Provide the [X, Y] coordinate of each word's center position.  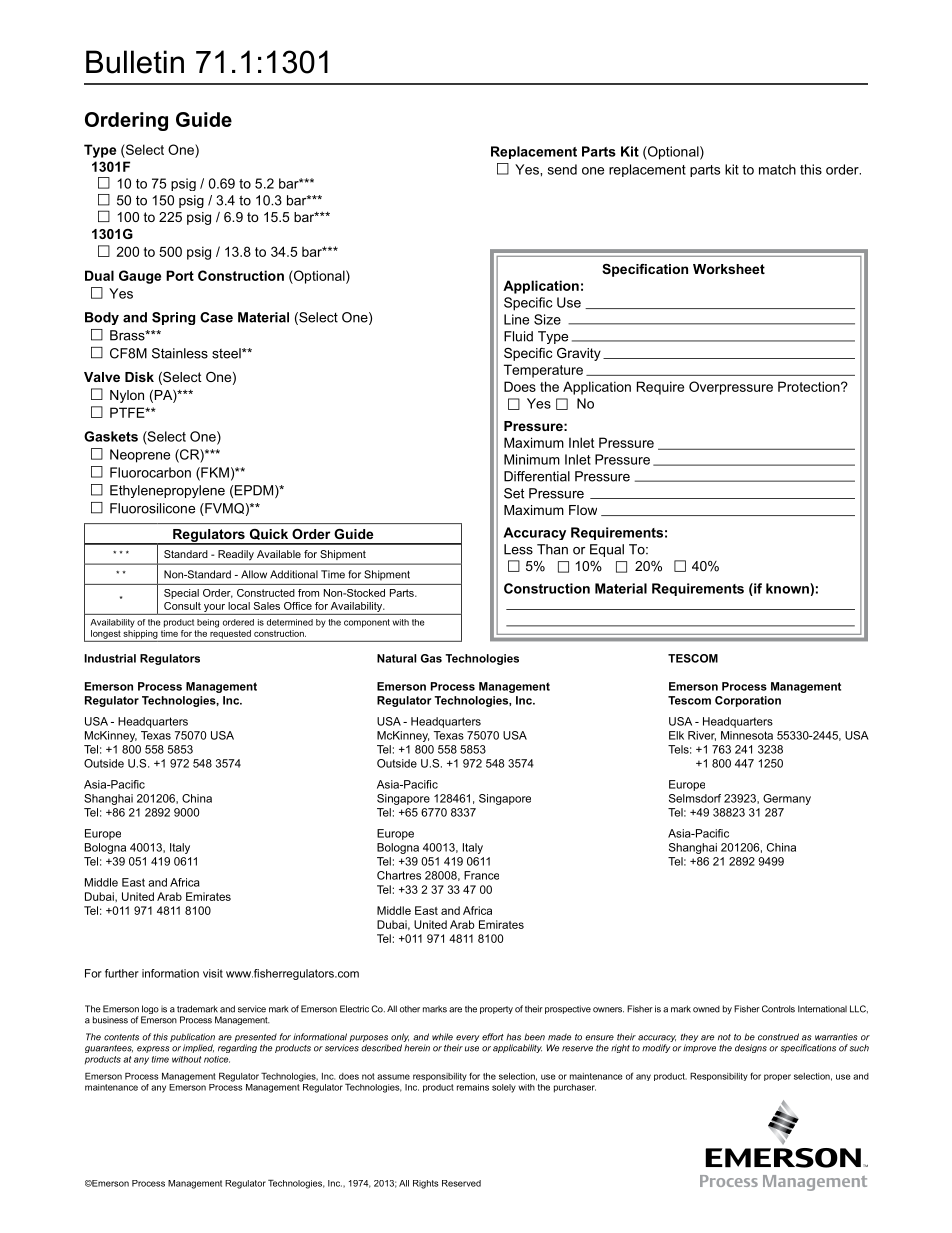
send [562, 169]
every [467, 1040]
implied [198, 1048]
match [777, 169]
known [788, 588]
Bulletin [135, 62]
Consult [182, 606]
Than [552, 549]
